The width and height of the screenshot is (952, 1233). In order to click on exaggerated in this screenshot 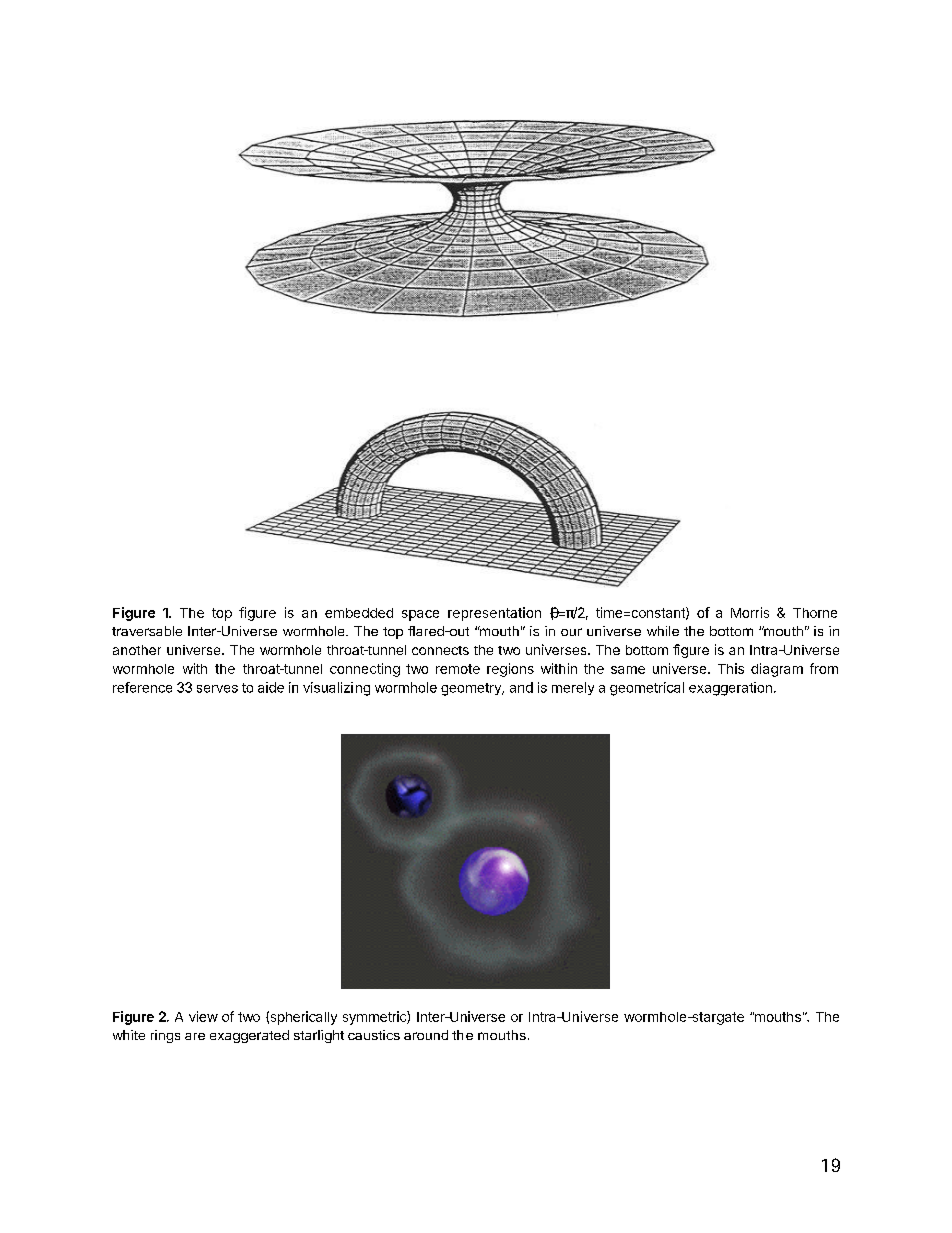, I will do `click(249, 1036)`.
